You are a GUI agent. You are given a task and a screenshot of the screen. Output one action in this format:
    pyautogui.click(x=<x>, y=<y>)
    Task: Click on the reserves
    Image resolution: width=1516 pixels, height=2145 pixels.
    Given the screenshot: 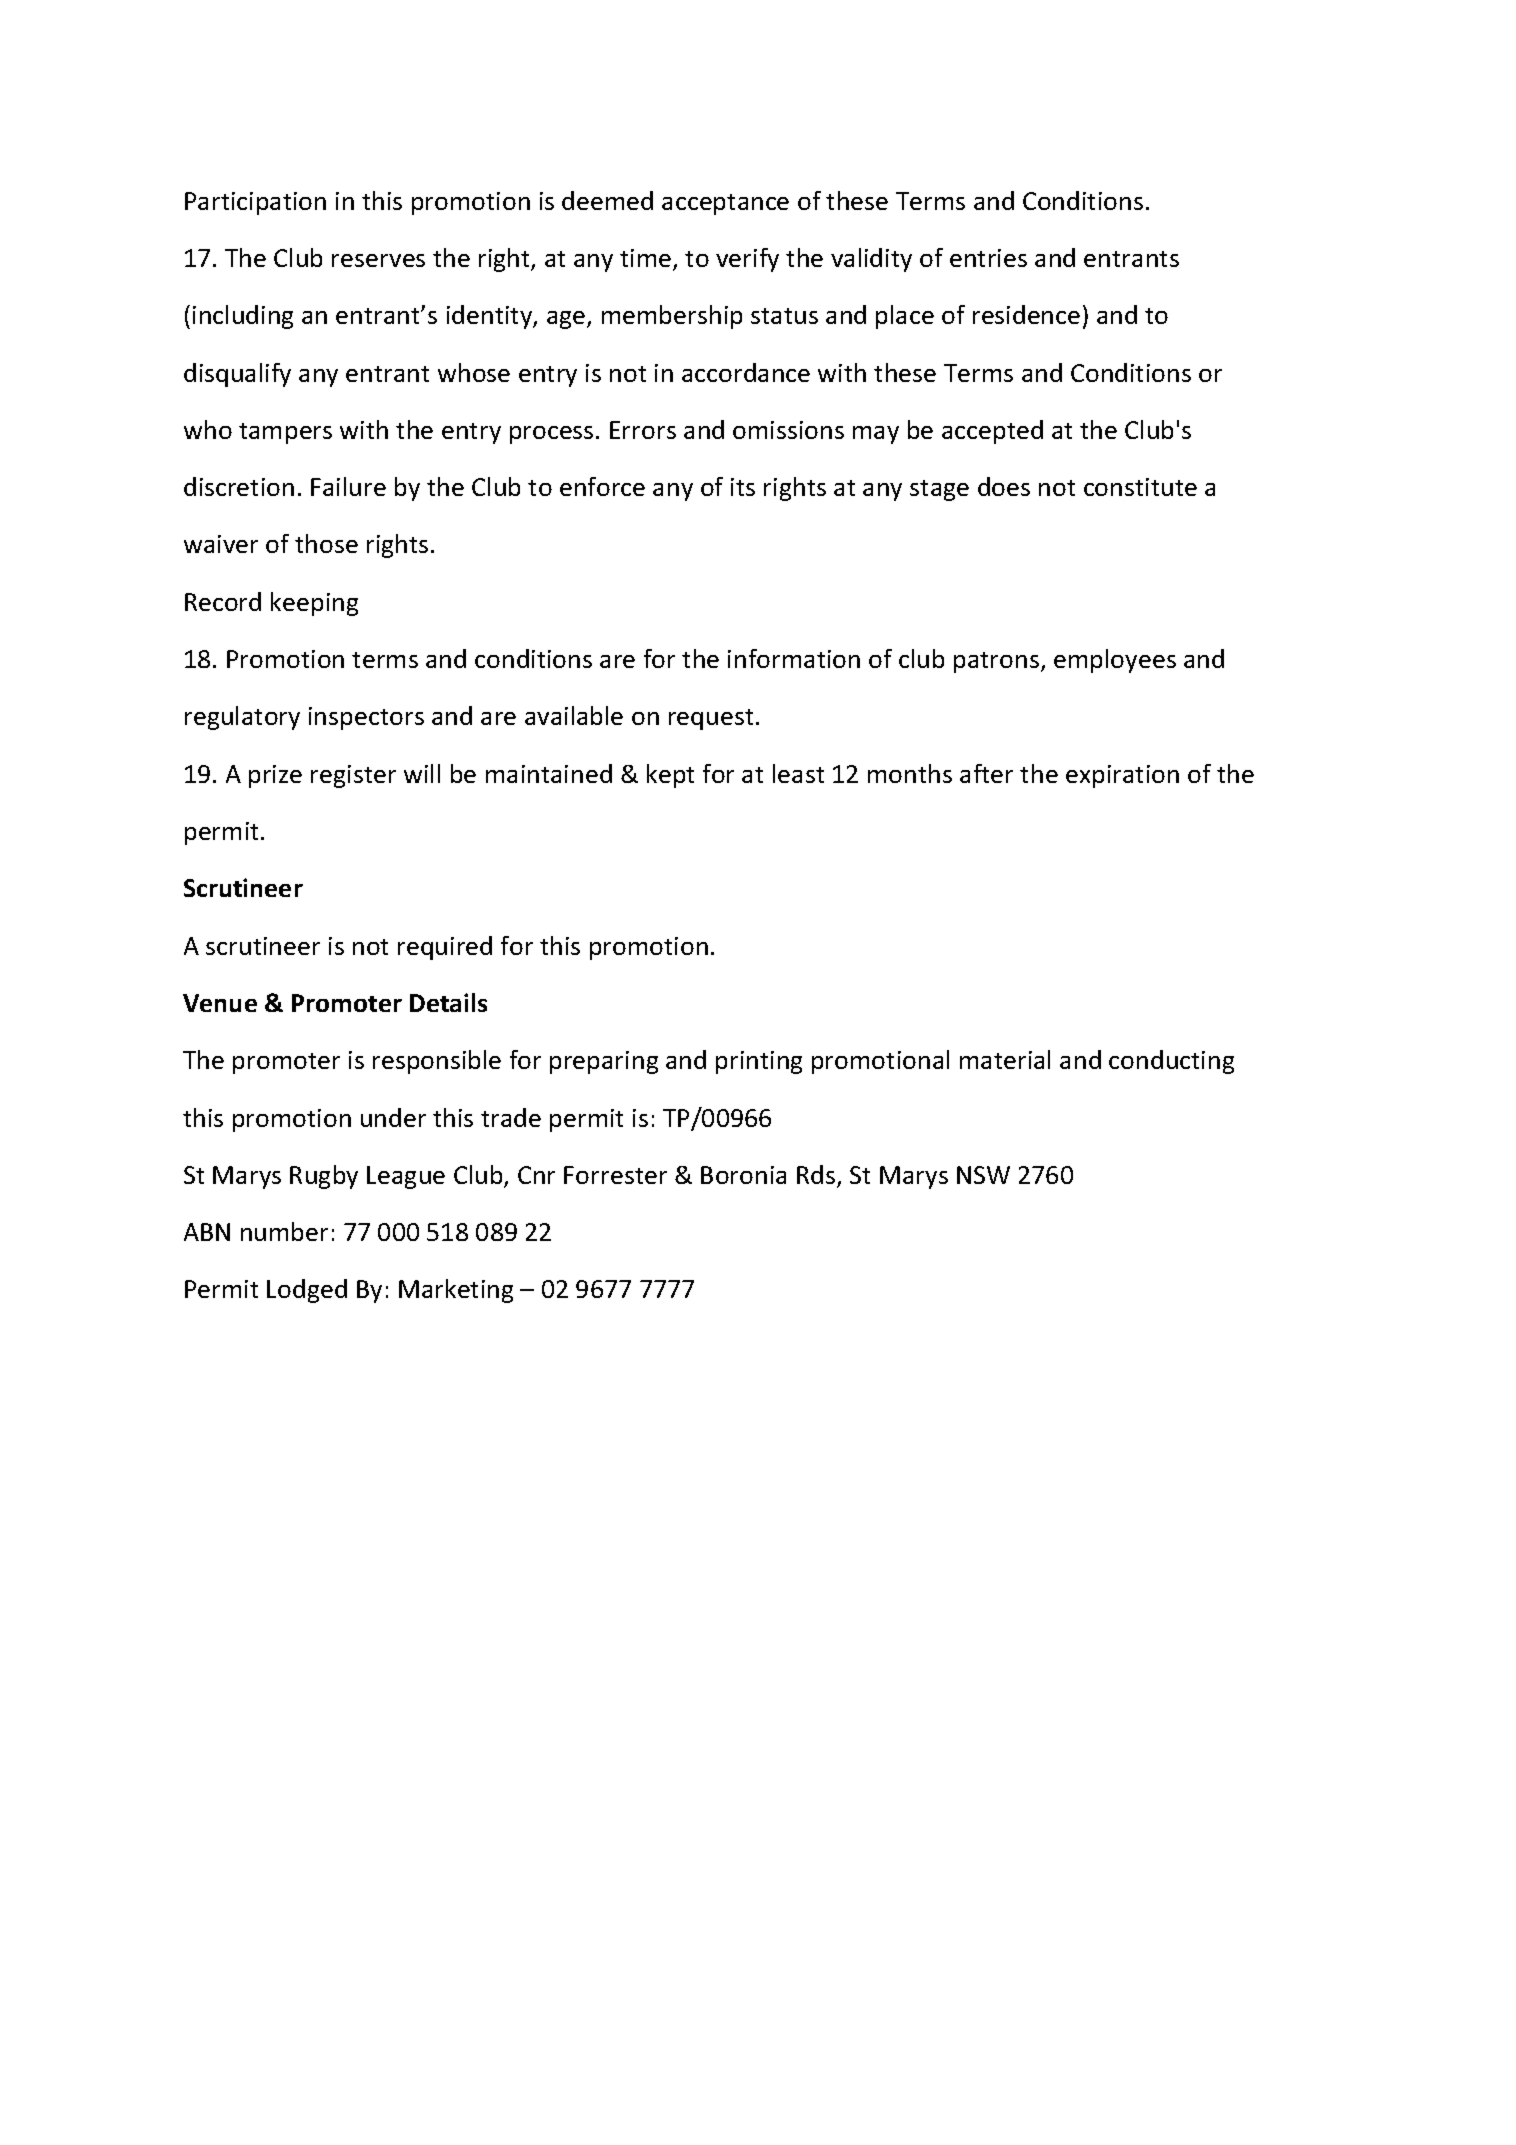 What is the action you would take?
    pyautogui.click(x=378, y=260)
